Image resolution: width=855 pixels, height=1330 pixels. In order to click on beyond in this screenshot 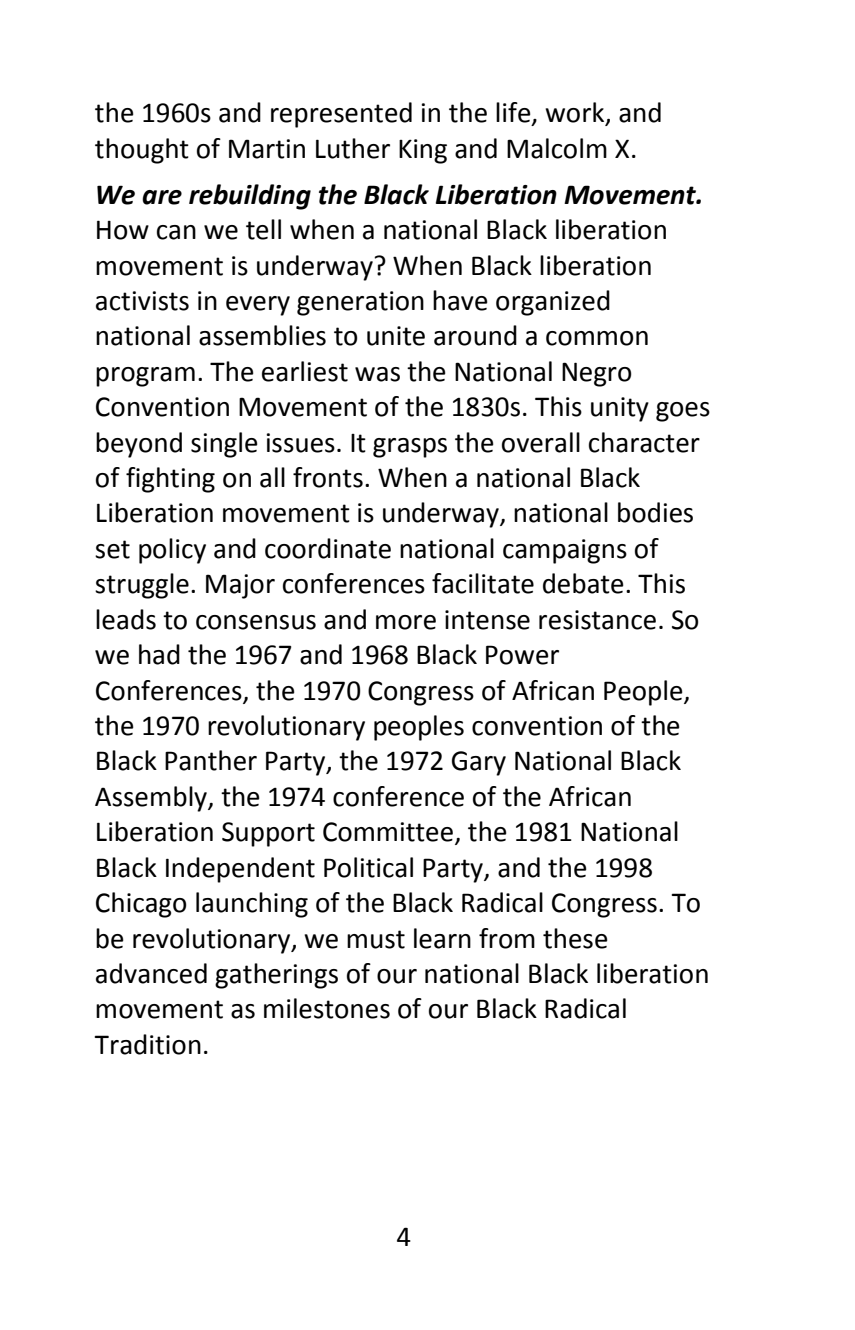, I will do `click(139, 445)`.
